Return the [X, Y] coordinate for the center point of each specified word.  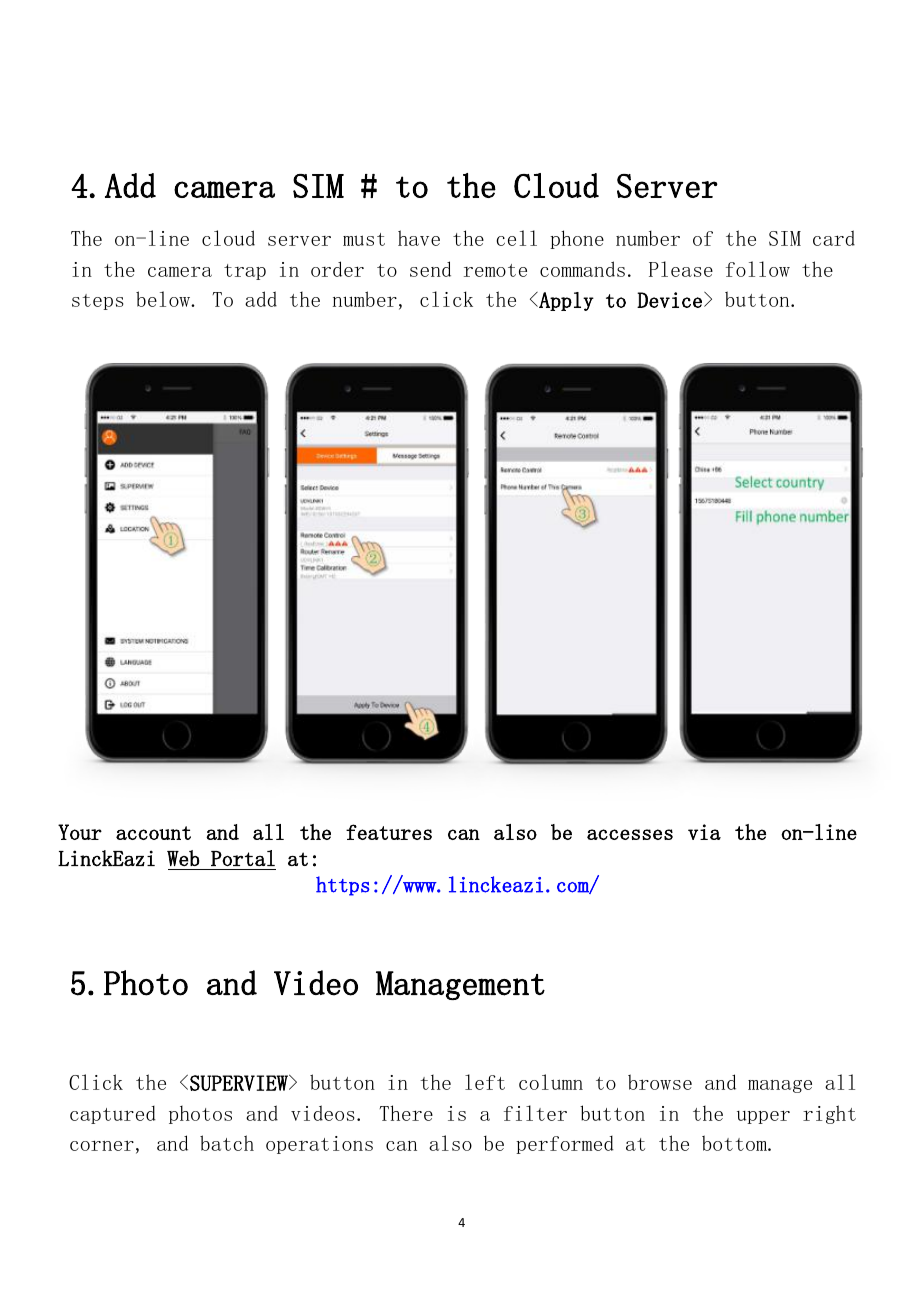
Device [669, 300]
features [389, 832]
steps [98, 302]
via [704, 832]
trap [245, 272]
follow [758, 269]
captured [113, 1115]
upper [763, 1117]
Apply [565, 301]
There [406, 1113]
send [430, 269]
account [153, 833]
